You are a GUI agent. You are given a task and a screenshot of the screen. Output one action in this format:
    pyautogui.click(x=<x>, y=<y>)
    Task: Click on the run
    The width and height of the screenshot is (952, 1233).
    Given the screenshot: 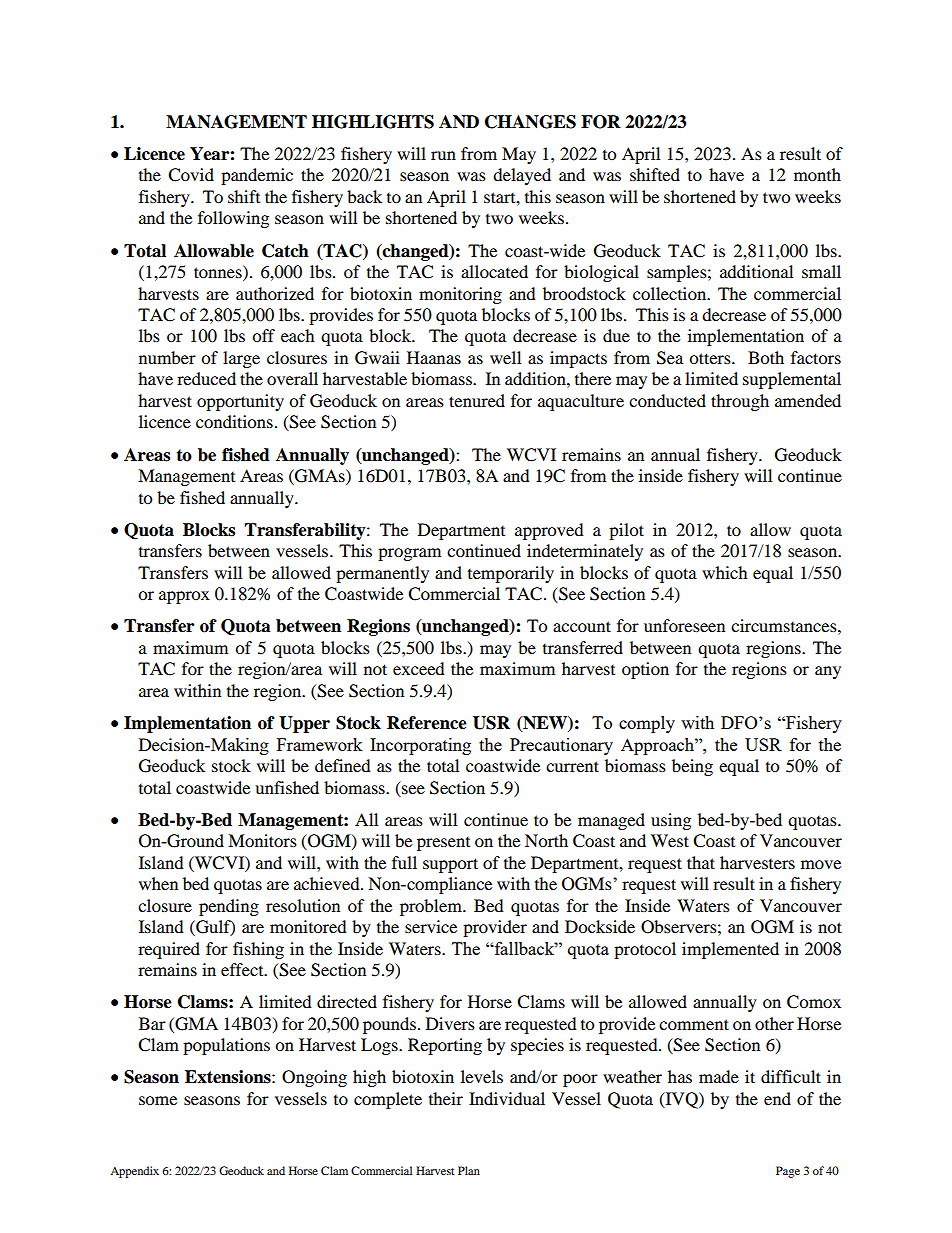 What is the action you would take?
    pyautogui.click(x=443, y=155)
